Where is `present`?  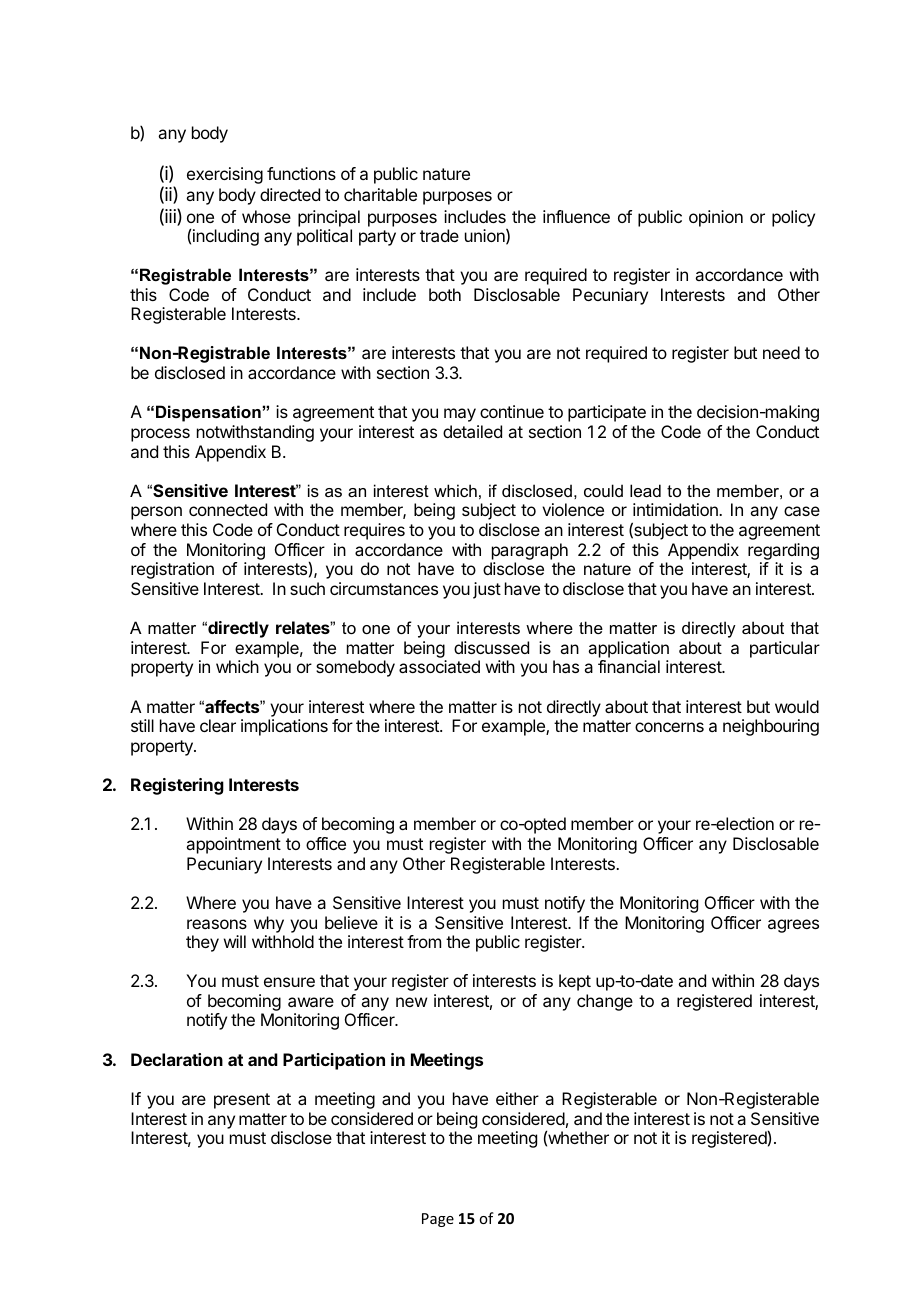 present is located at coordinates (242, 1101).
